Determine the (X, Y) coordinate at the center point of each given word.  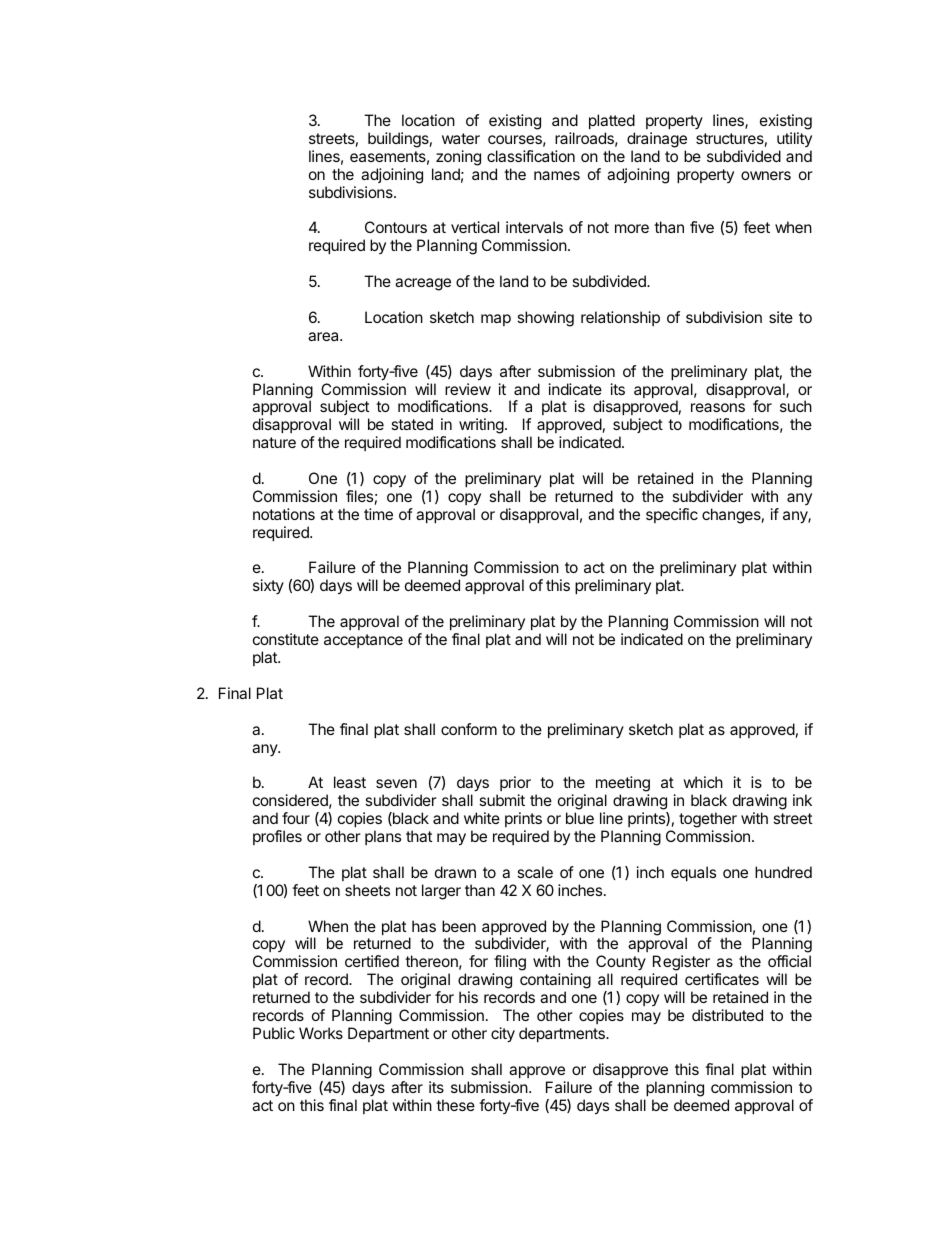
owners (766, 175)
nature (274, 442)
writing (481, 427)
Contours (396, 227)
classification (531, 156)
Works (321, 1033)
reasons (718, 407)
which (703, 782)
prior (515, 785)
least (350, 782)
